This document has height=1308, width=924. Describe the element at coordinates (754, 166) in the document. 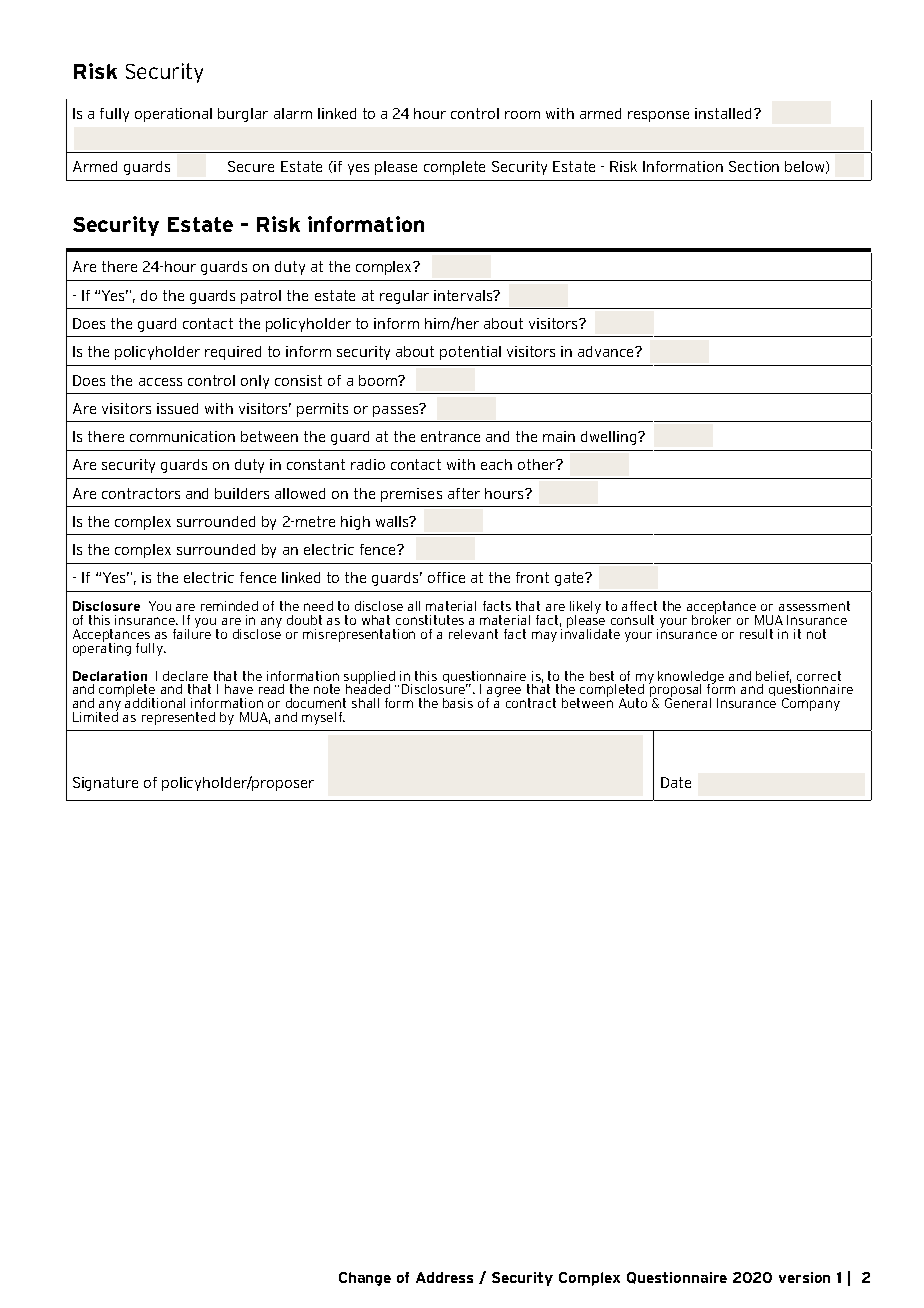

I see `Section` at that location.
